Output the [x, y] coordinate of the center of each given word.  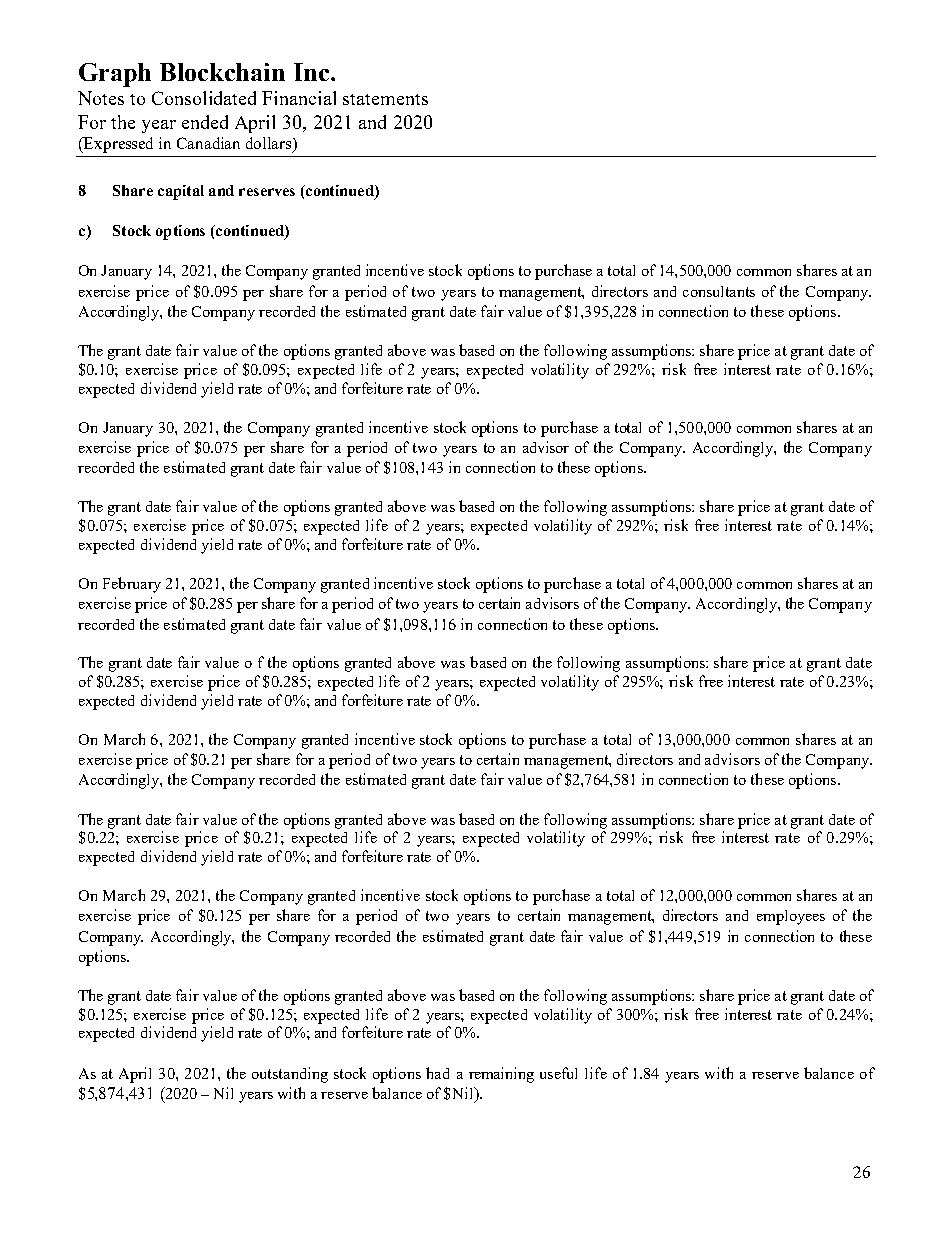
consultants [719, 291]
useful [558, 1073]
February [132, 585]
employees [791, 917]
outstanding [290, 1075]
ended [205, 122]
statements [385, 99]
